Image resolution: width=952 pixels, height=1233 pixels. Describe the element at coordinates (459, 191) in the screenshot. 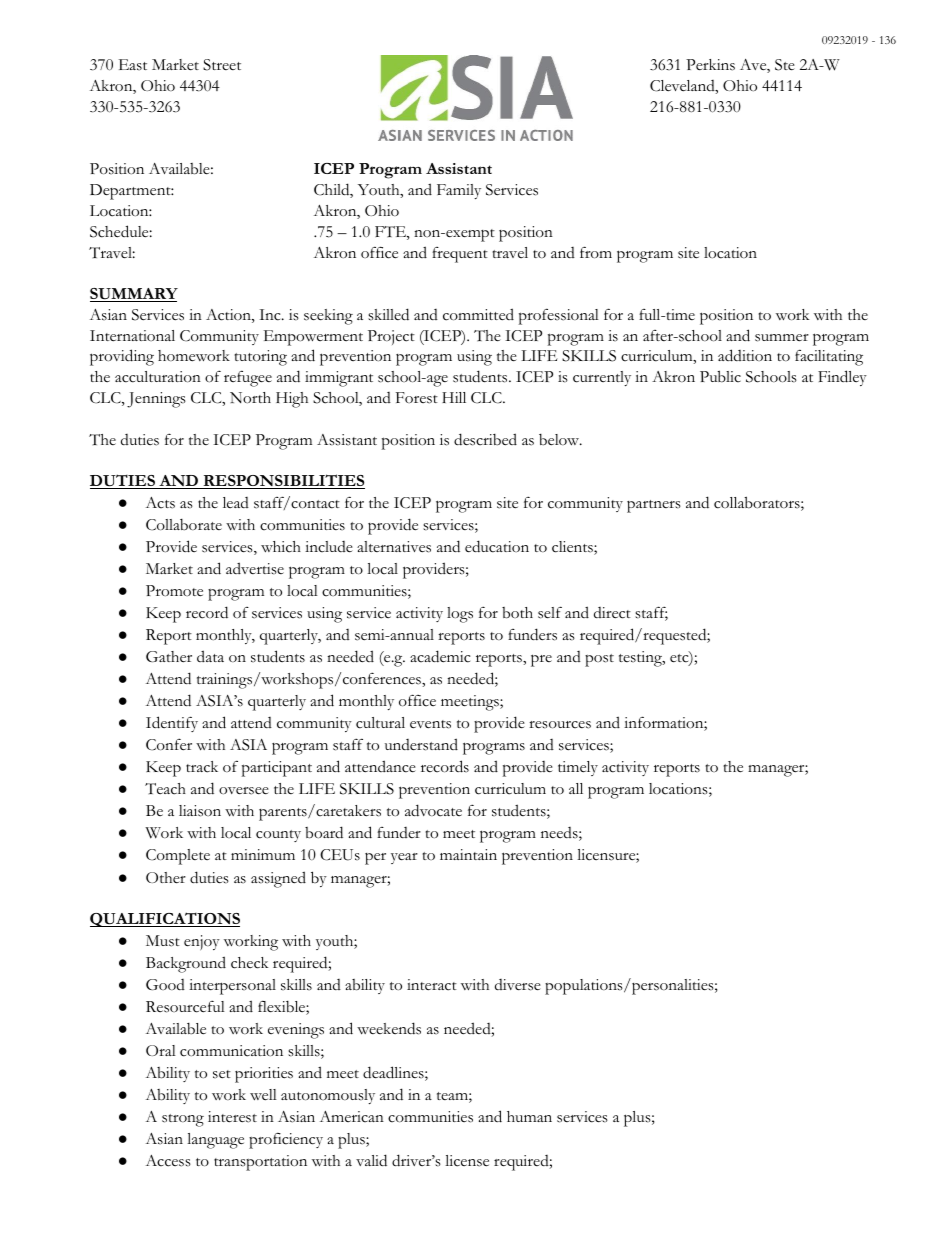

I see `Family` at that location.
